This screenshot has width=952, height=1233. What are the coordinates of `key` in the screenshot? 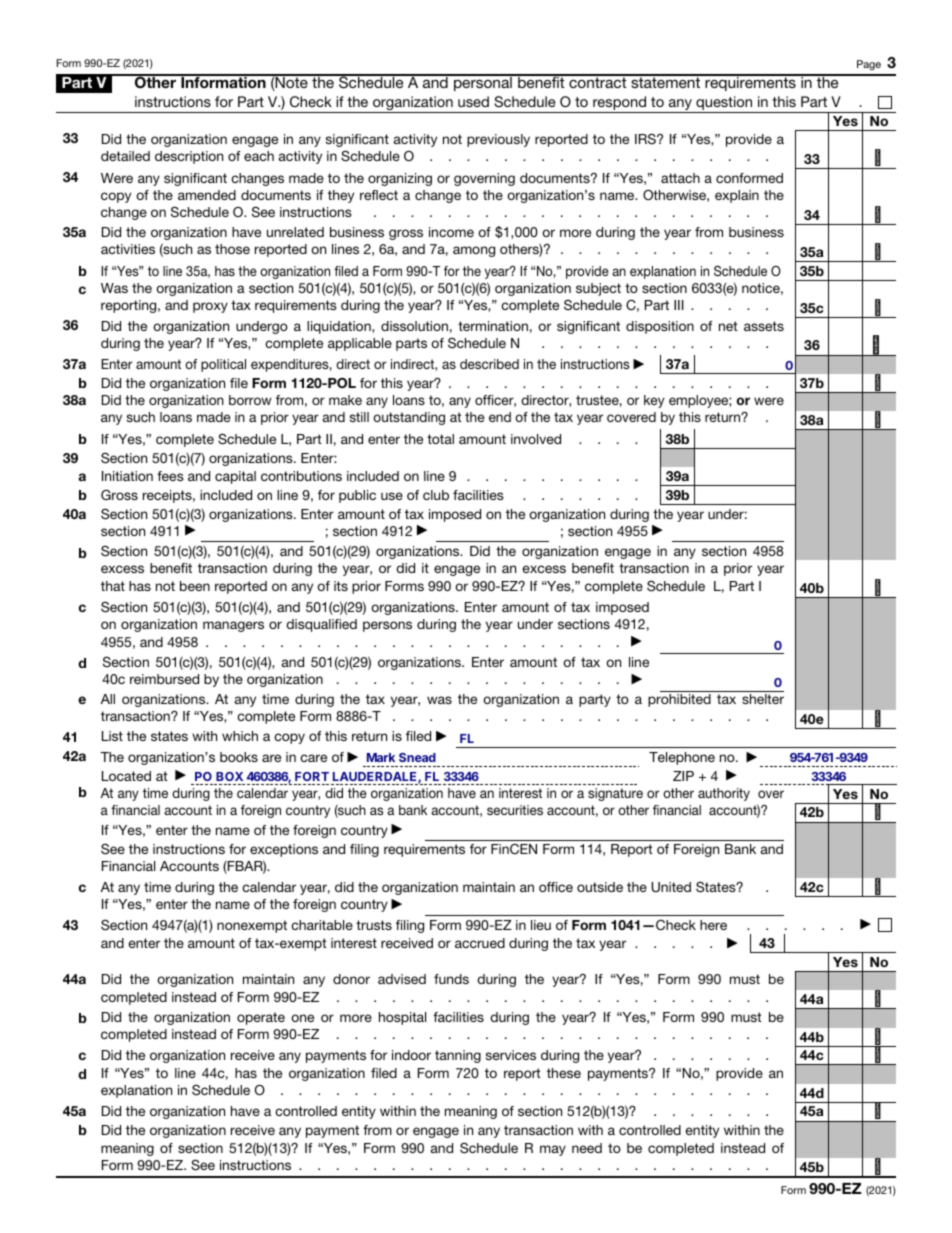 It's located at (654, 401).
